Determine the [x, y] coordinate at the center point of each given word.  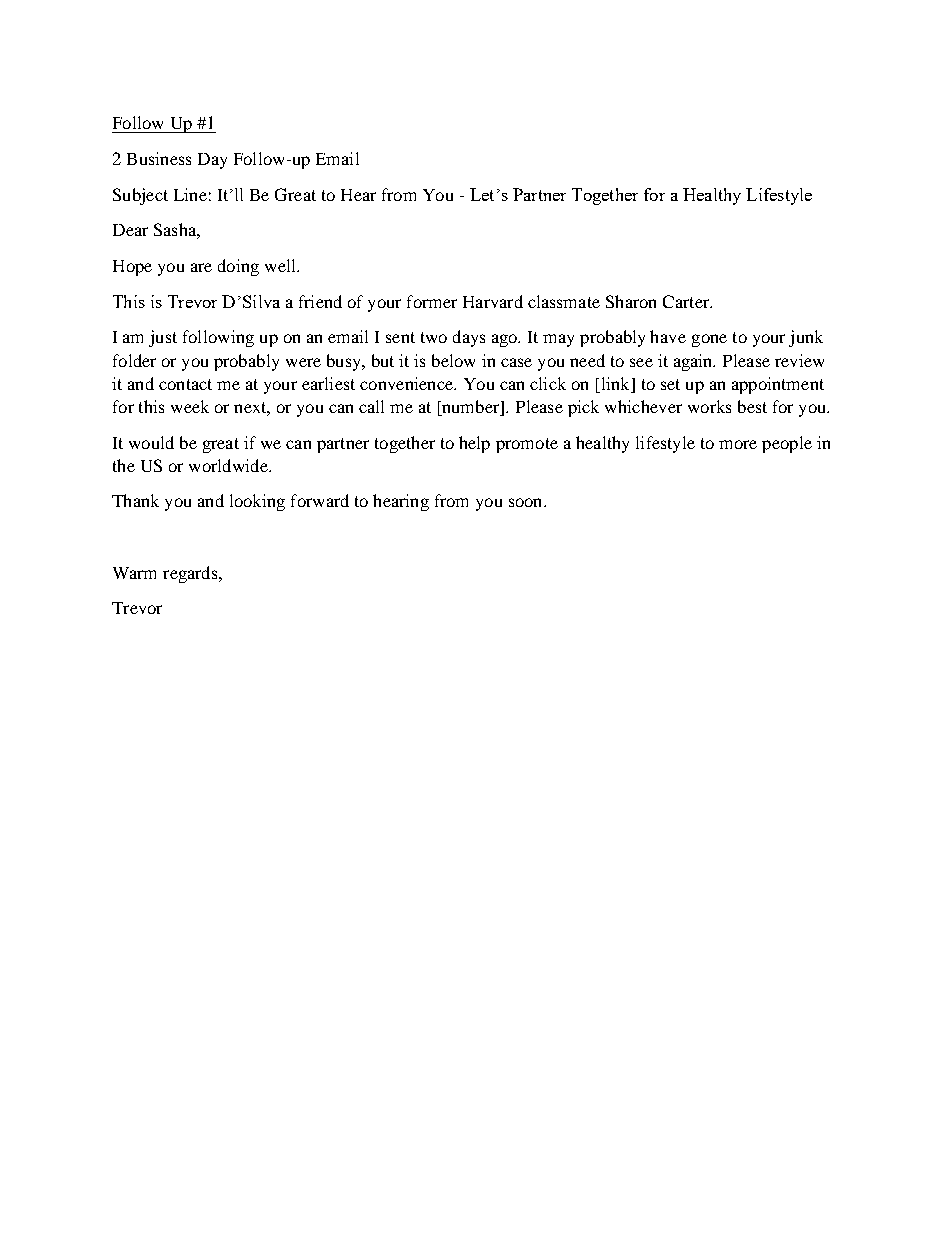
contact [185, 384]
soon [527, 502]
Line [190, 194]
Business [159, 158]
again [694, 362]
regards [191, 574]
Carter [687, 301]
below [453, 360]
